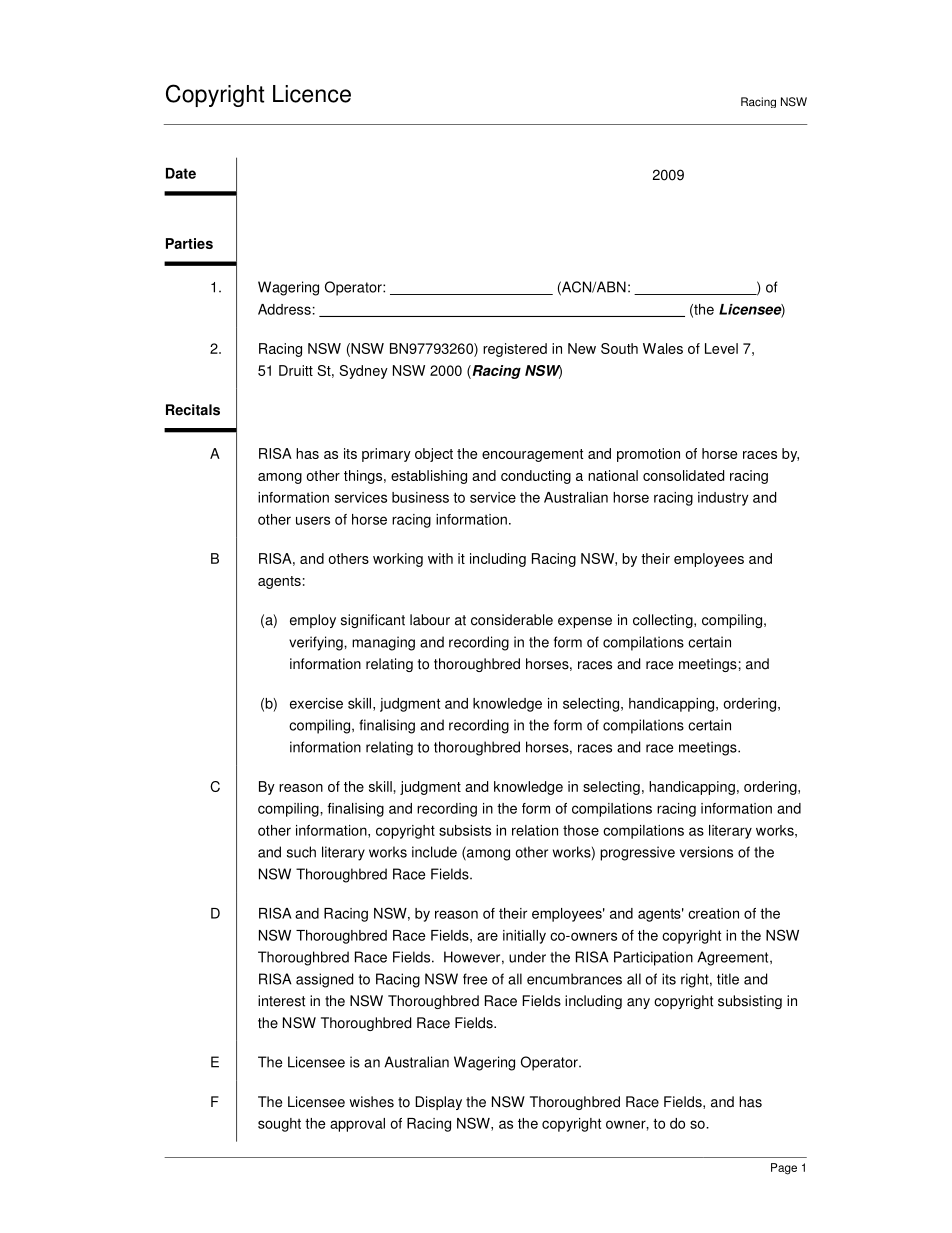  I want to click on Display, so click(438, 1103).
